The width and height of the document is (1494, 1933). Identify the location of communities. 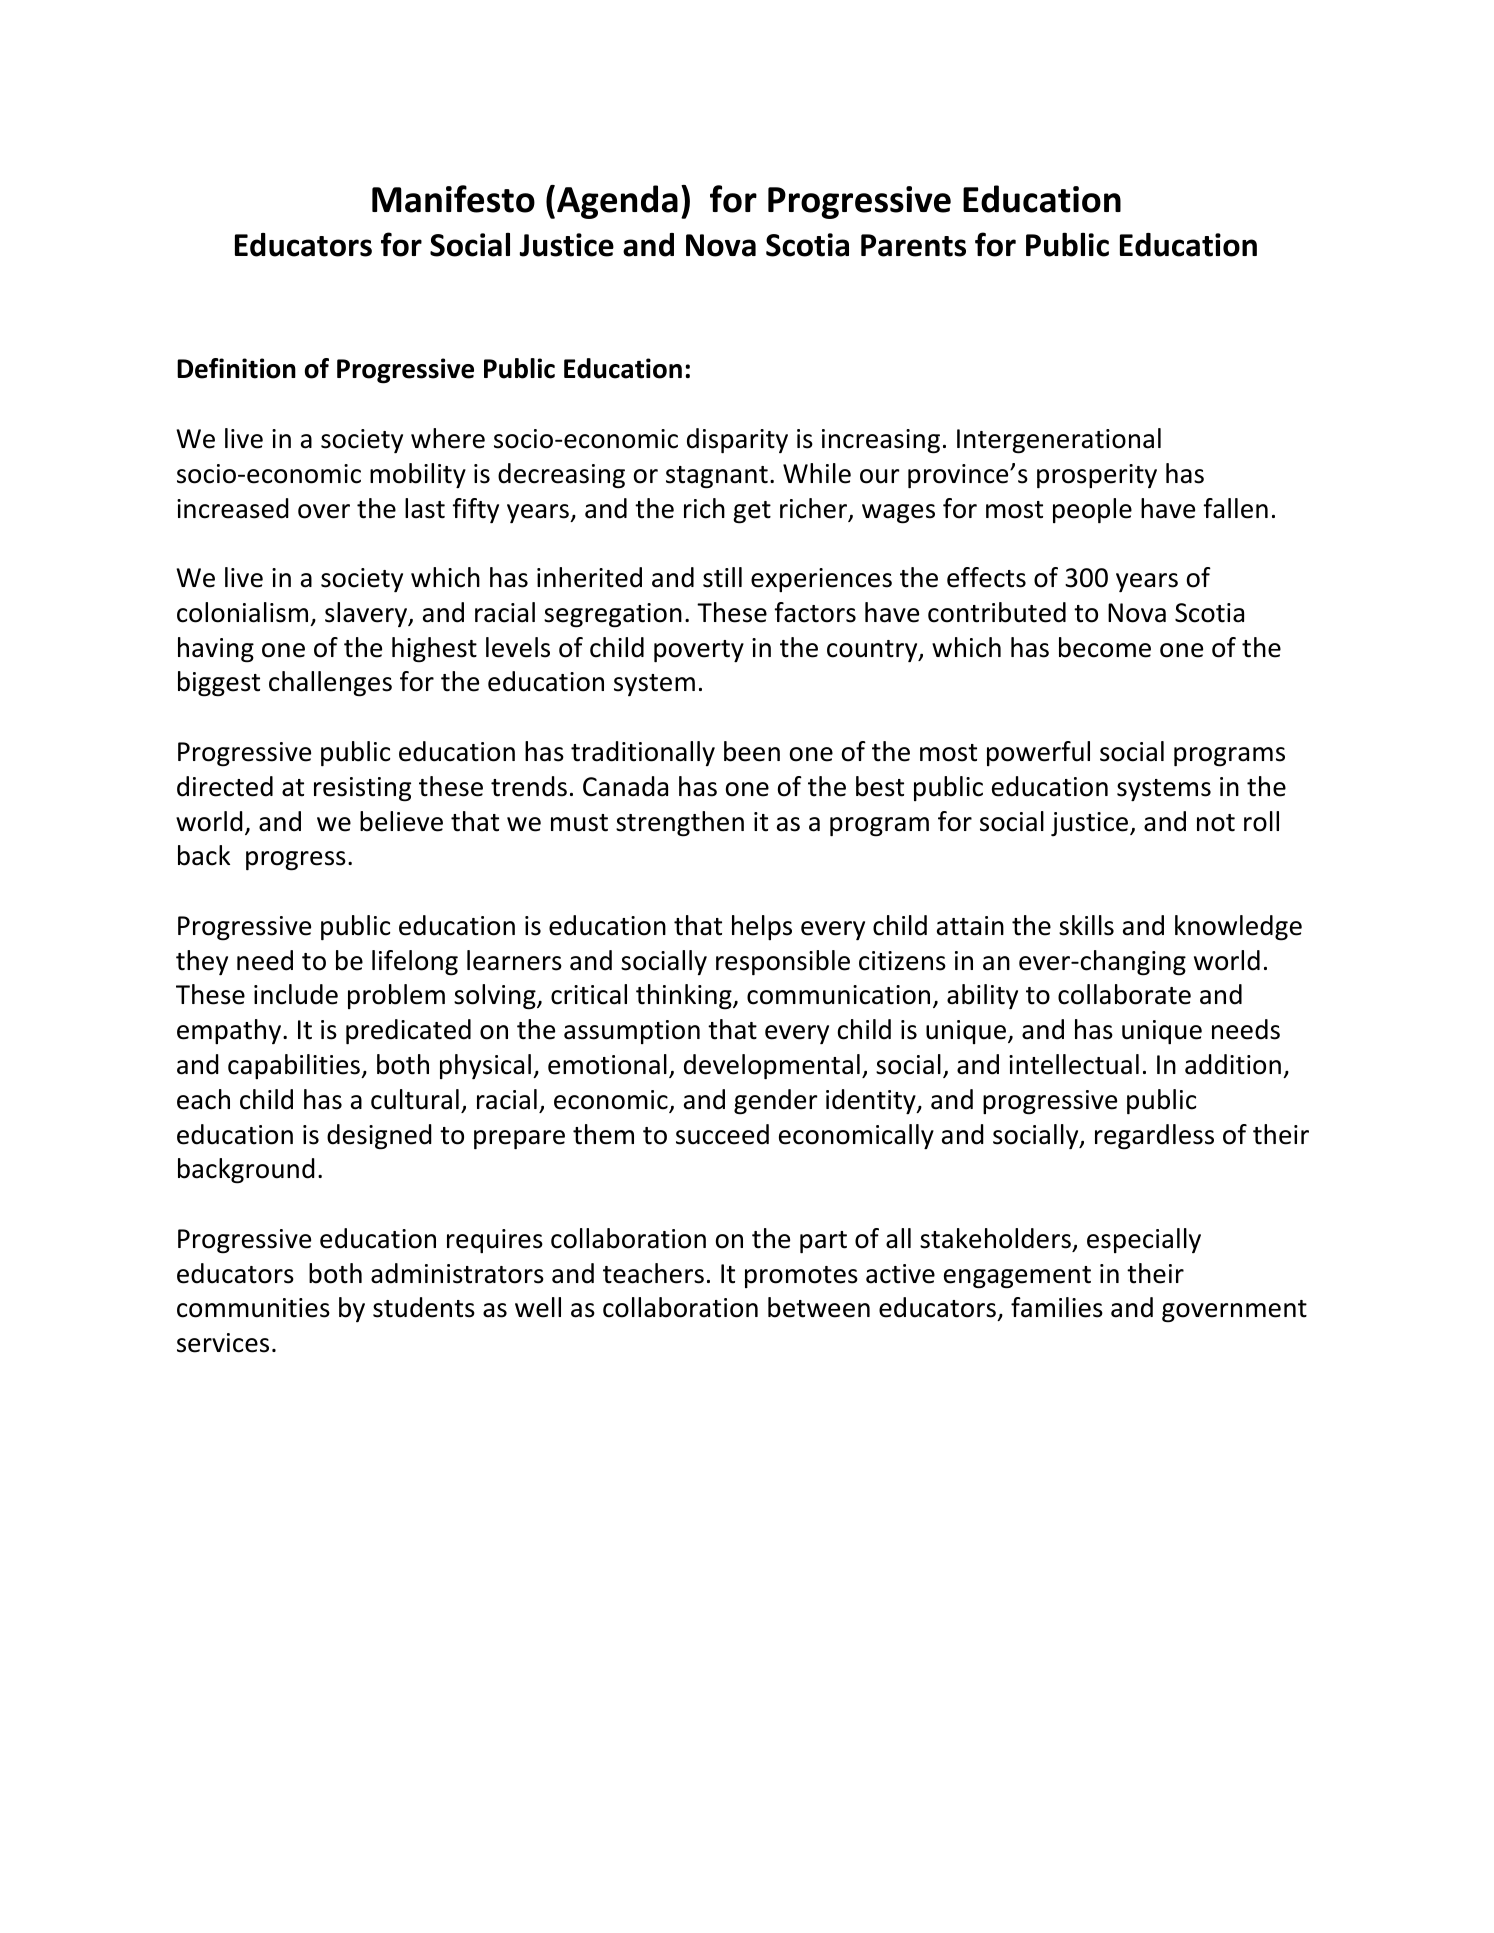
(253, 1308).
